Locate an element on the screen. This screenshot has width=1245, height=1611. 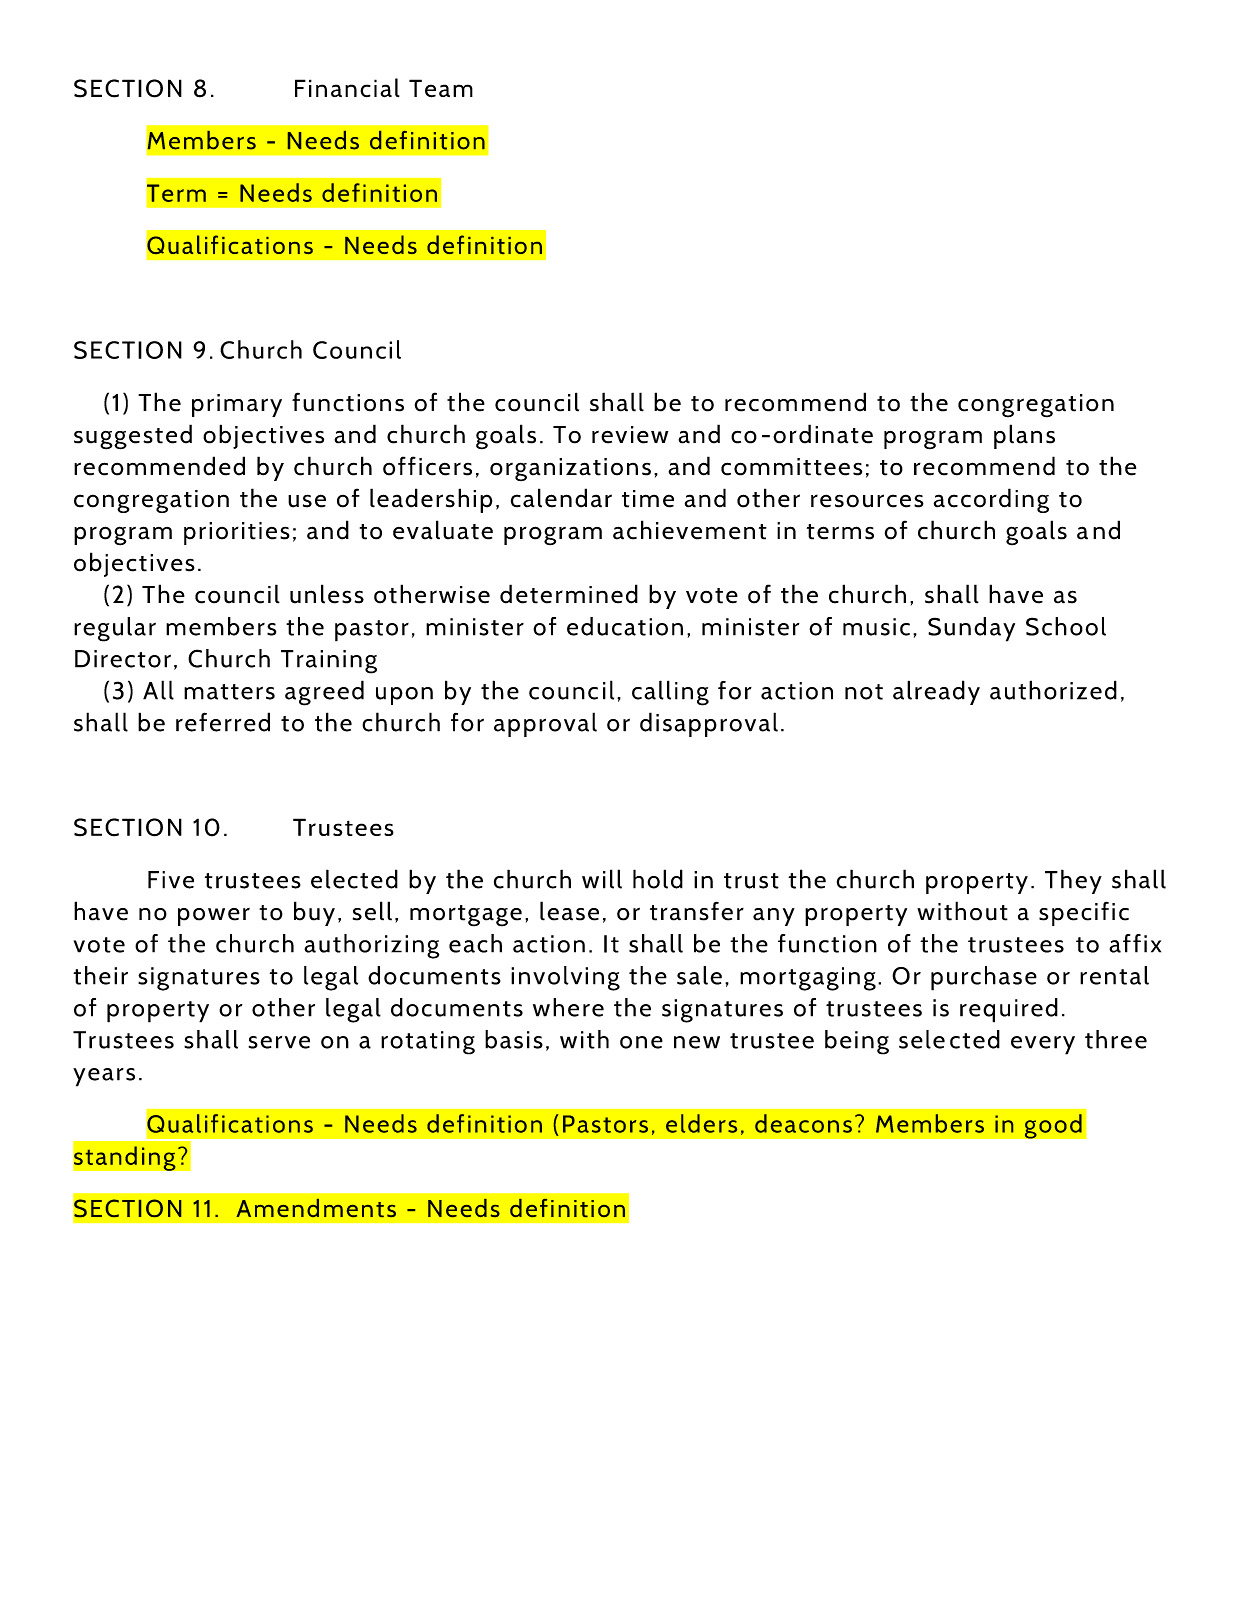
Five is located at coordinates (171, 880).
